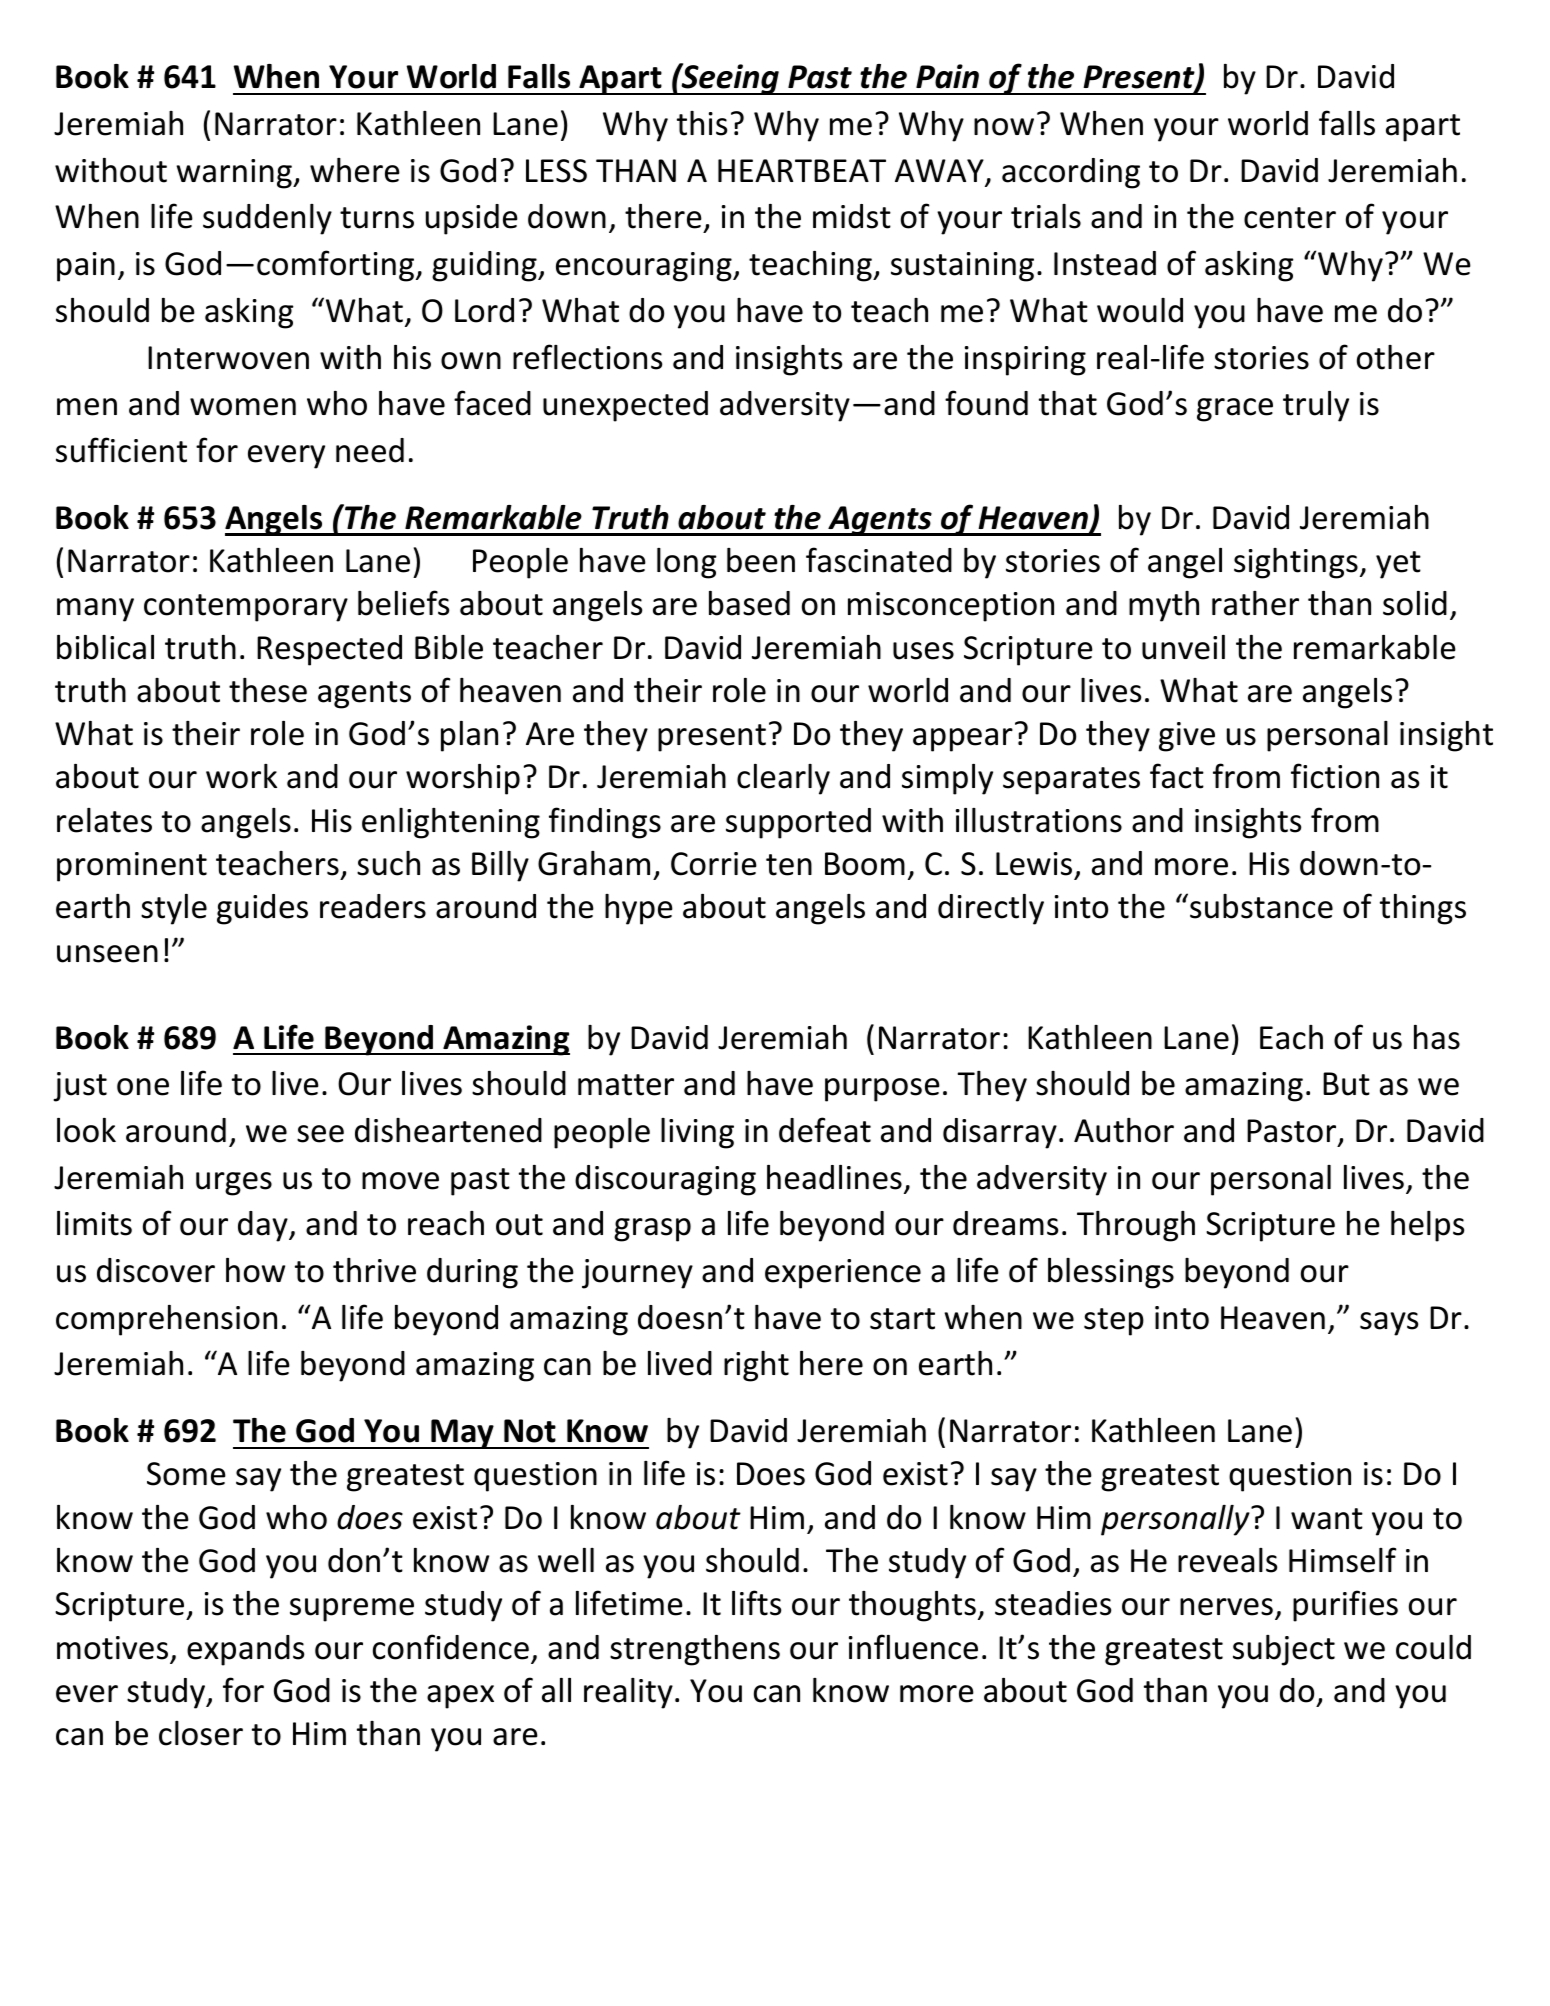 This document has height=2006, width=1550. I want to click on Through, so click(1136, 1226).
